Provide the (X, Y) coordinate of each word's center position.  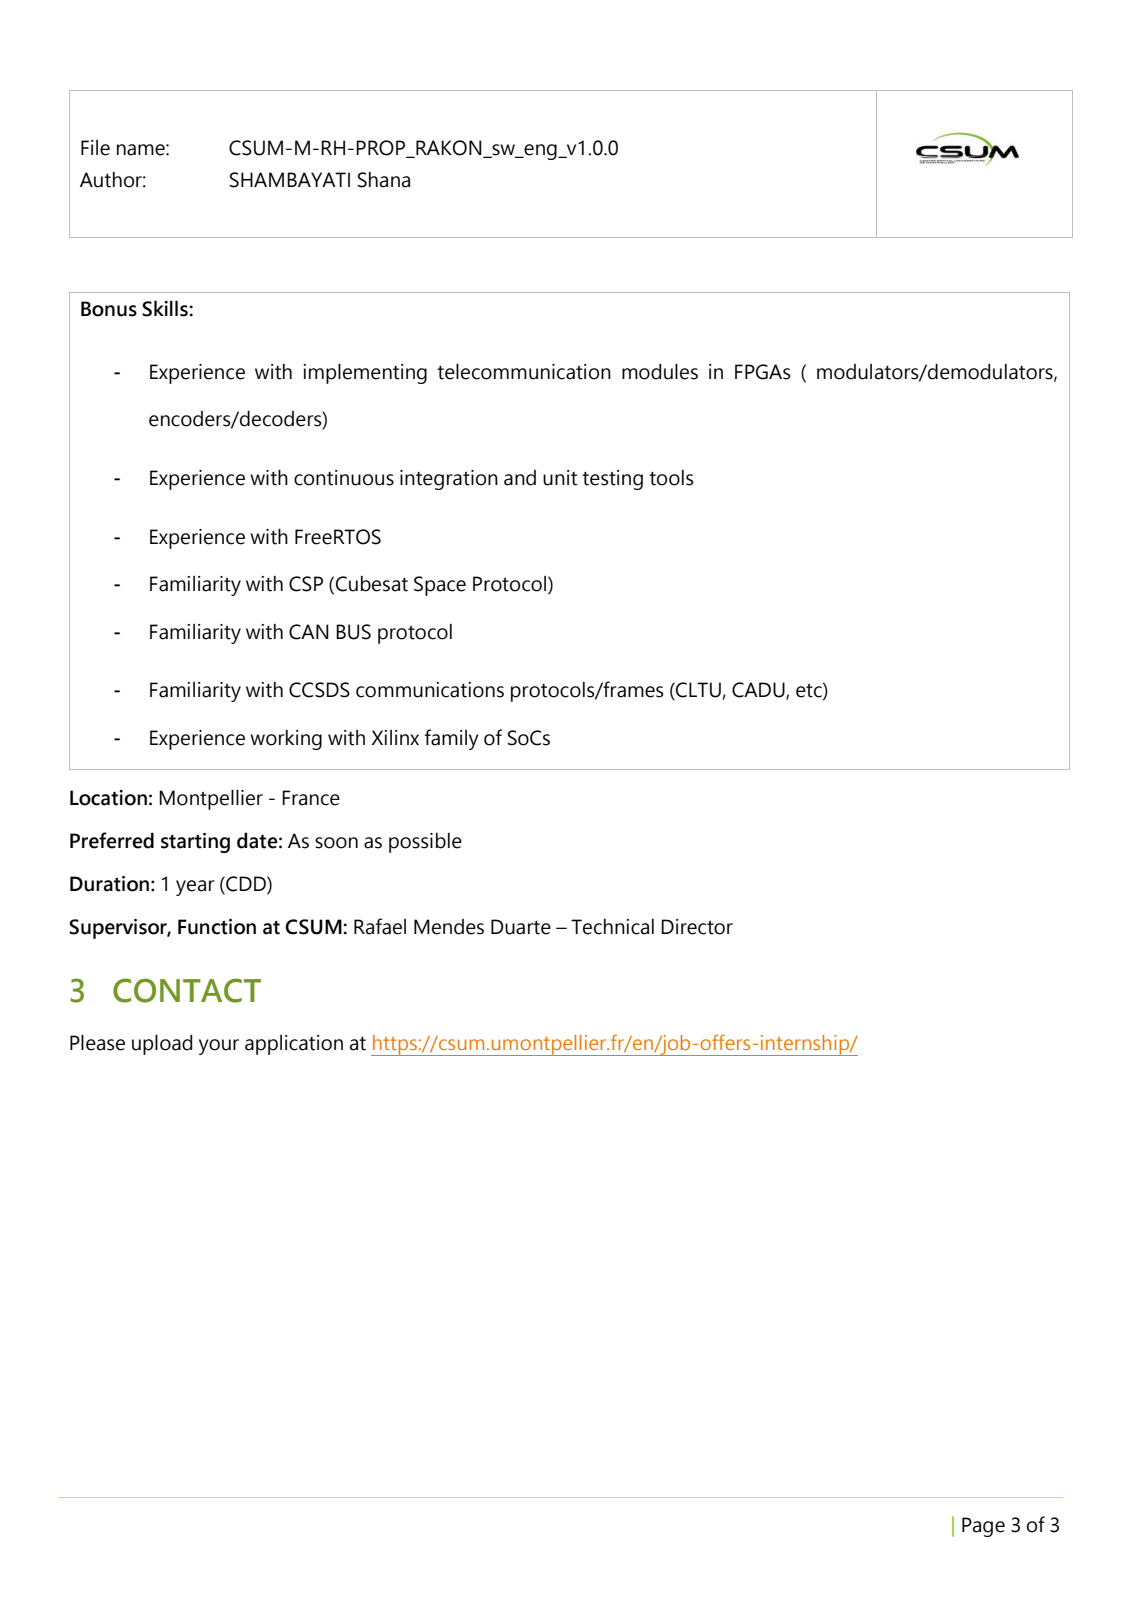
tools (671, 478)
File (95, 148)
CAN (309, 632)
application (294, 1045)
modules (660, 372)
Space (440, 586)
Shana (383, 180)
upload (162, 1045)
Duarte (521, 927)
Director (697, 927)
